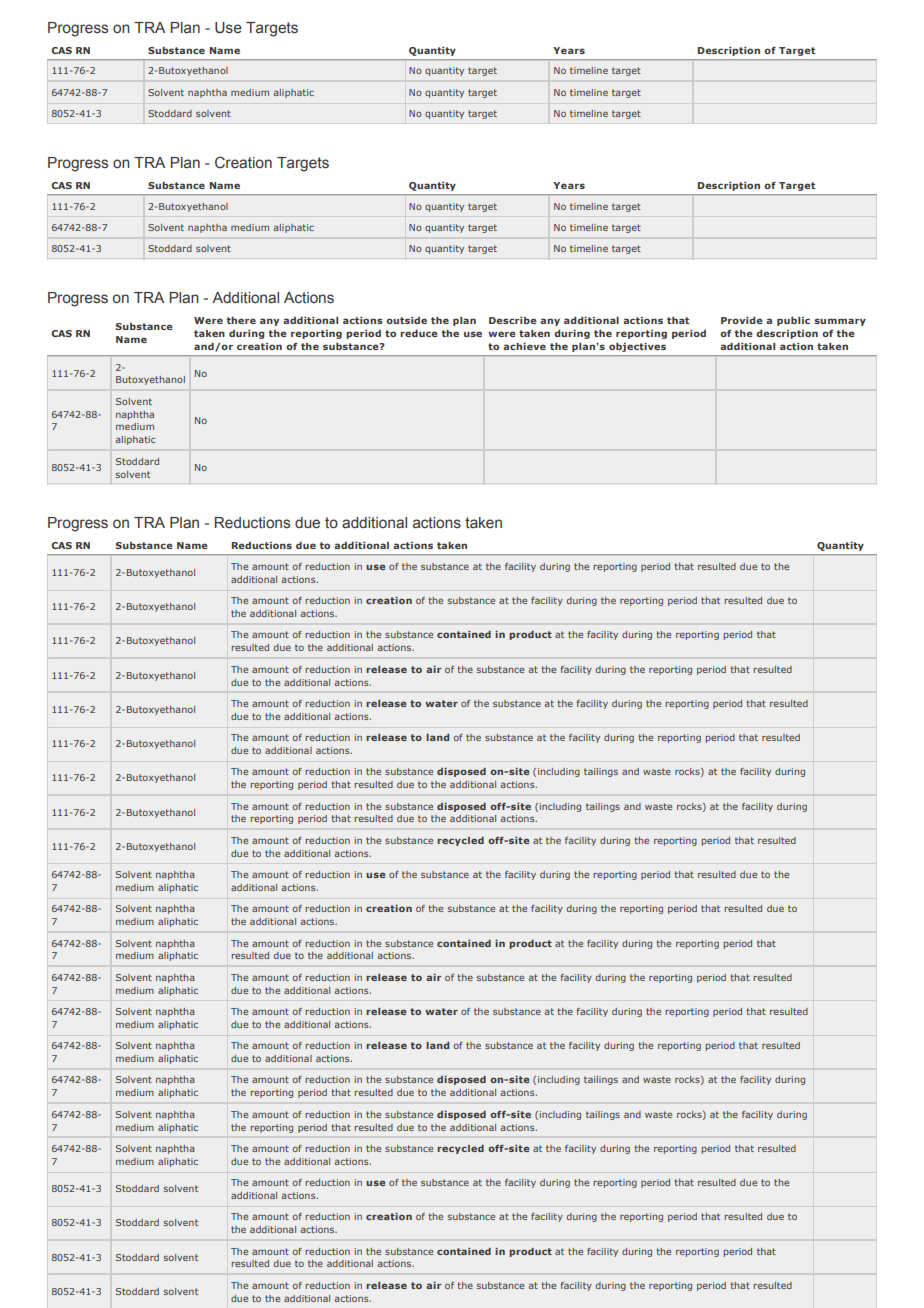 The width and height of the page is (924, 1308). Describe the element at coordinates (241, 320) in the page. I see `there` at that location.
